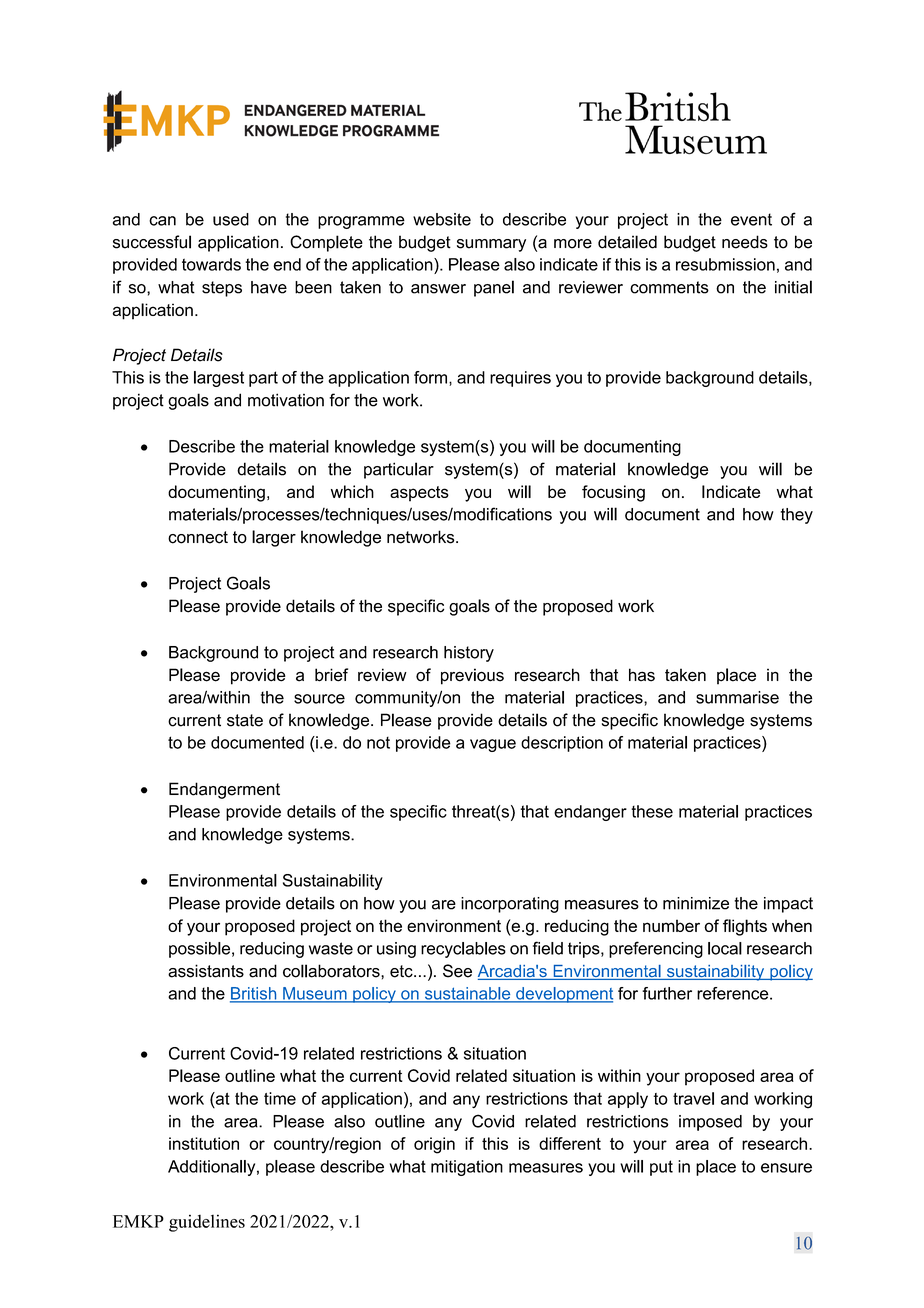 This screenshot has width=924, height=1308. What do you see at coordinates (211, 264) in the screenshot?
I see `towards` at bounding box center [211, 264].
